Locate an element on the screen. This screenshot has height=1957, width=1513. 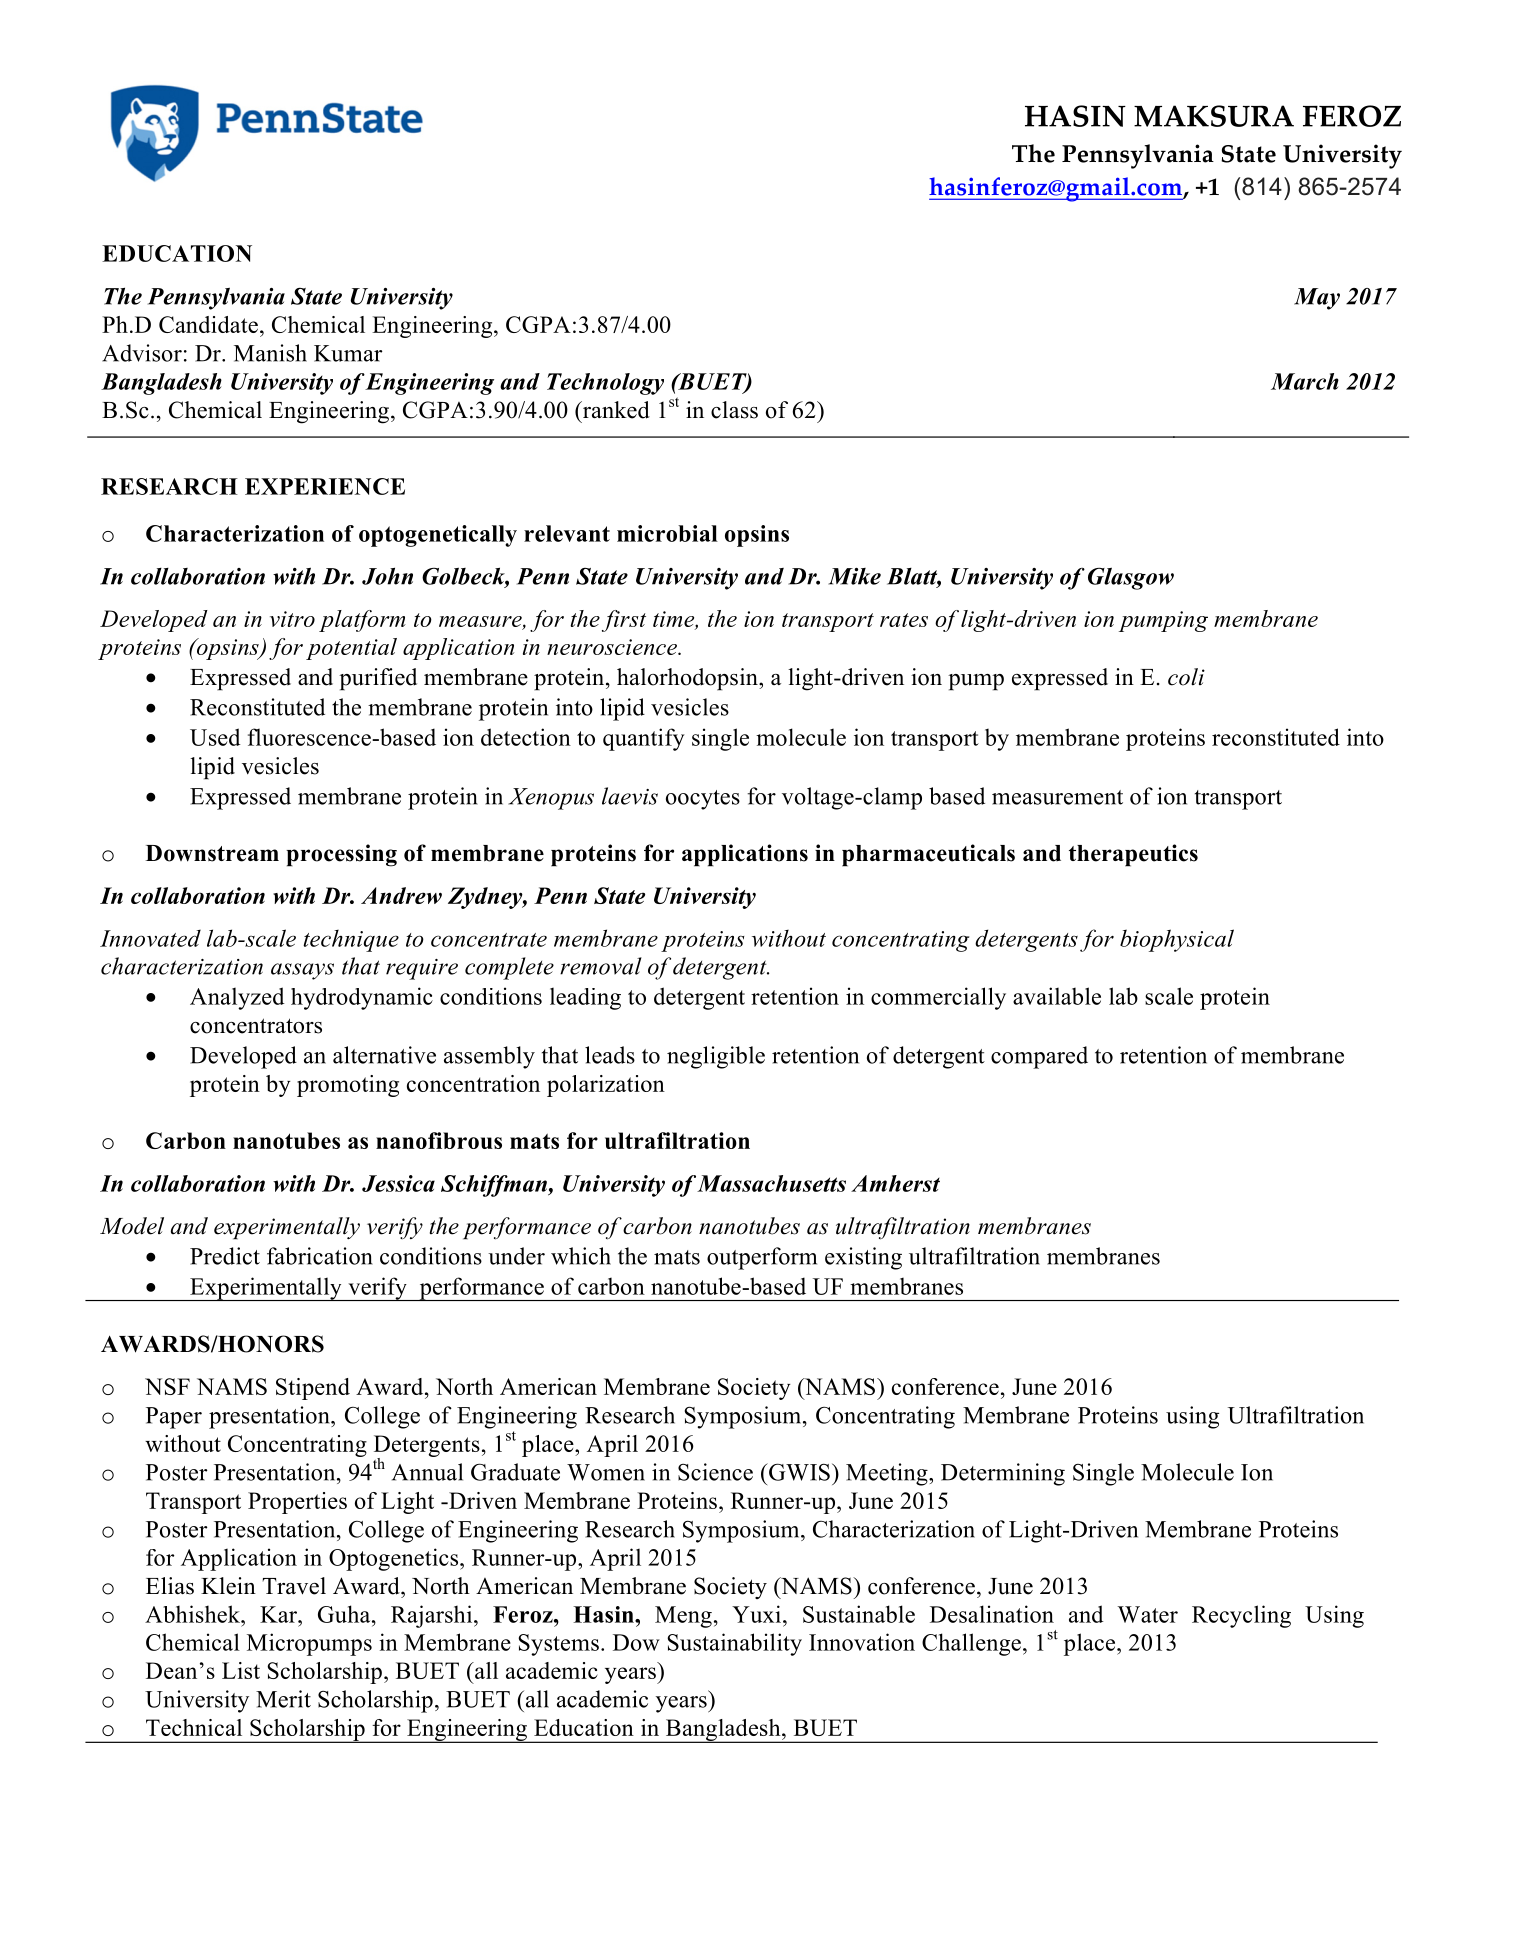
potential is located at coordinates (351, 649).
